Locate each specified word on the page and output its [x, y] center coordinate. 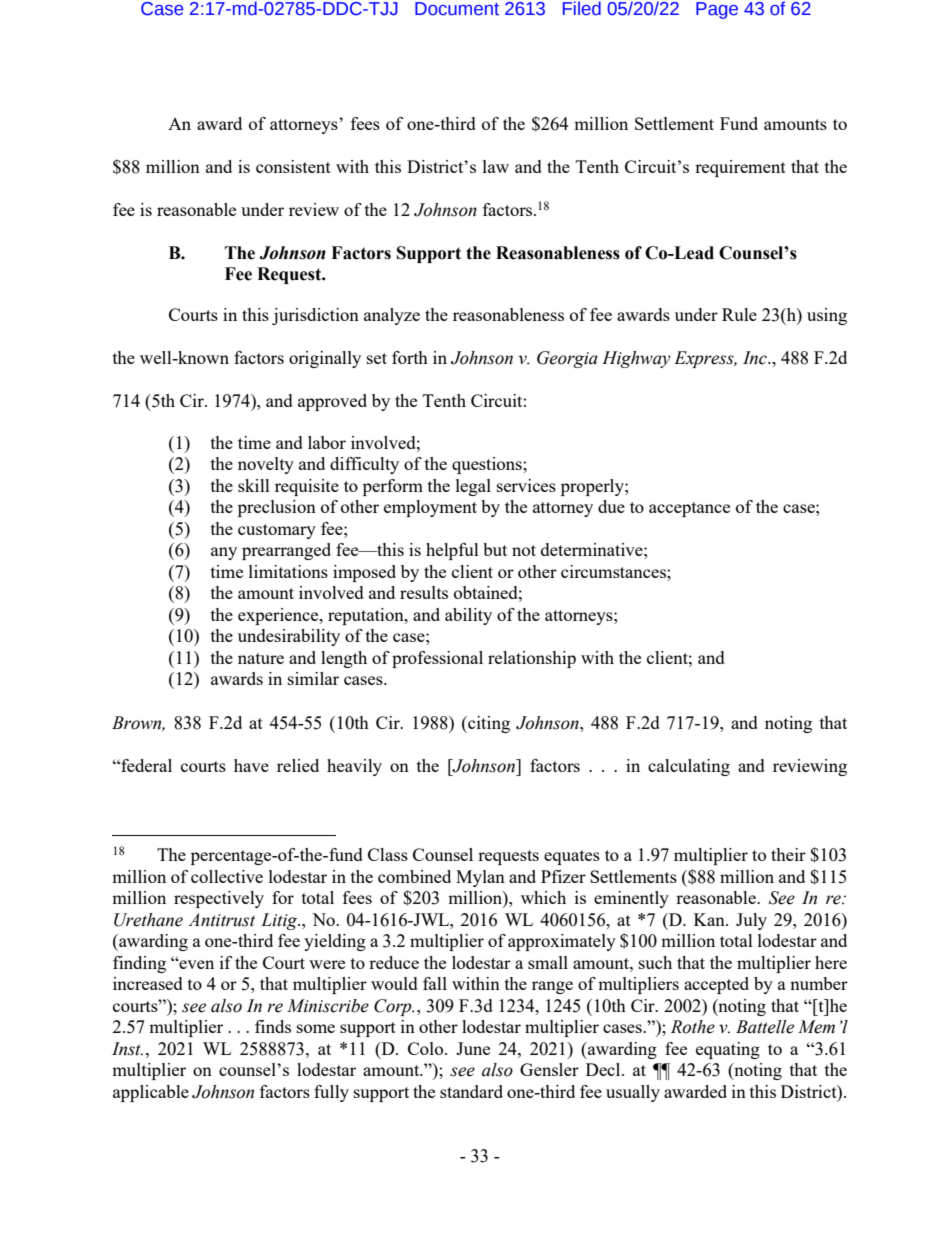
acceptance [689, 509]
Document [457, 9]
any [224, 553]
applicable [151, 1093]
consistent [293, 166]
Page [717, 10]
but [495, 549]
